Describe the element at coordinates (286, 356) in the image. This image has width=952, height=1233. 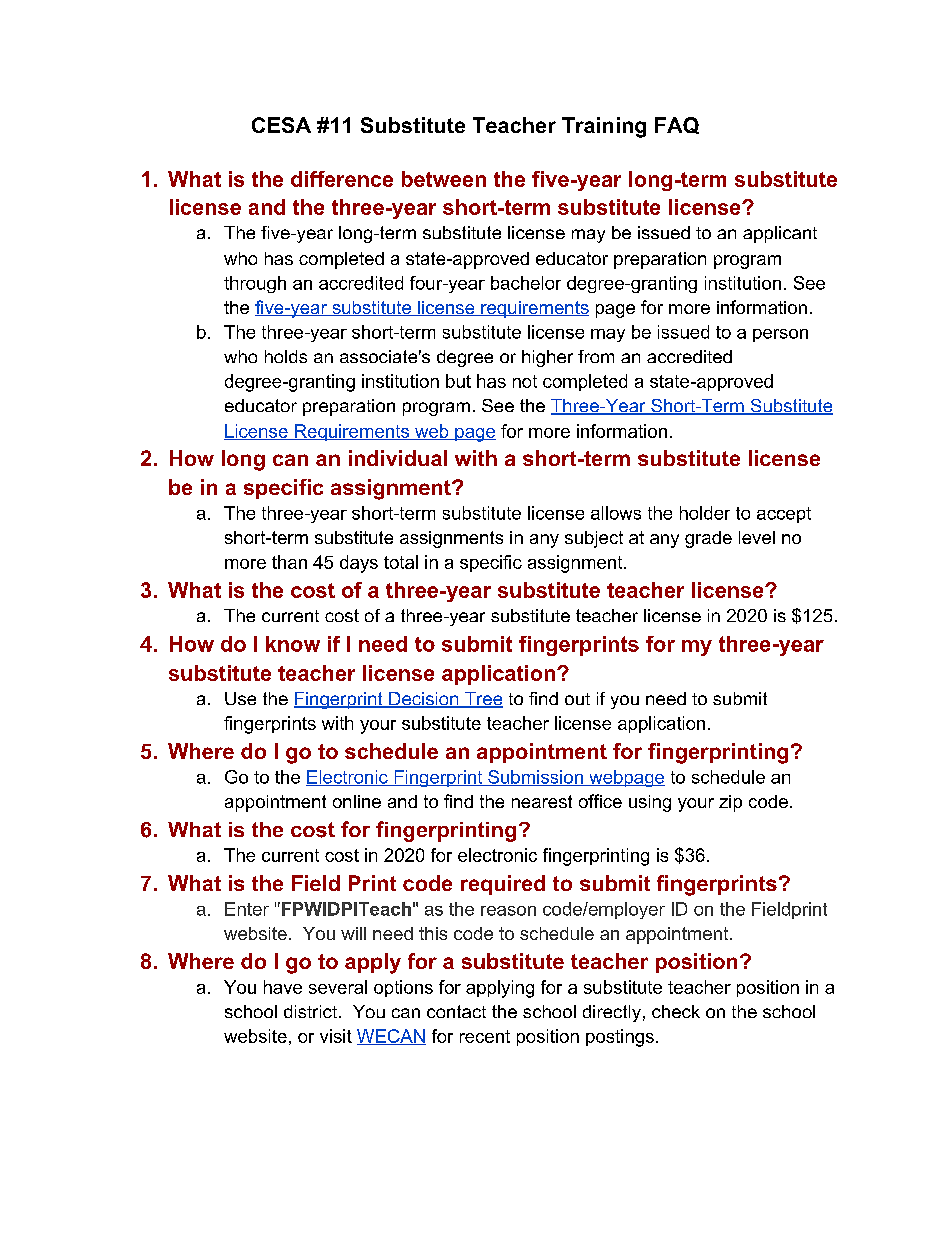
I see `holds` at that location.
